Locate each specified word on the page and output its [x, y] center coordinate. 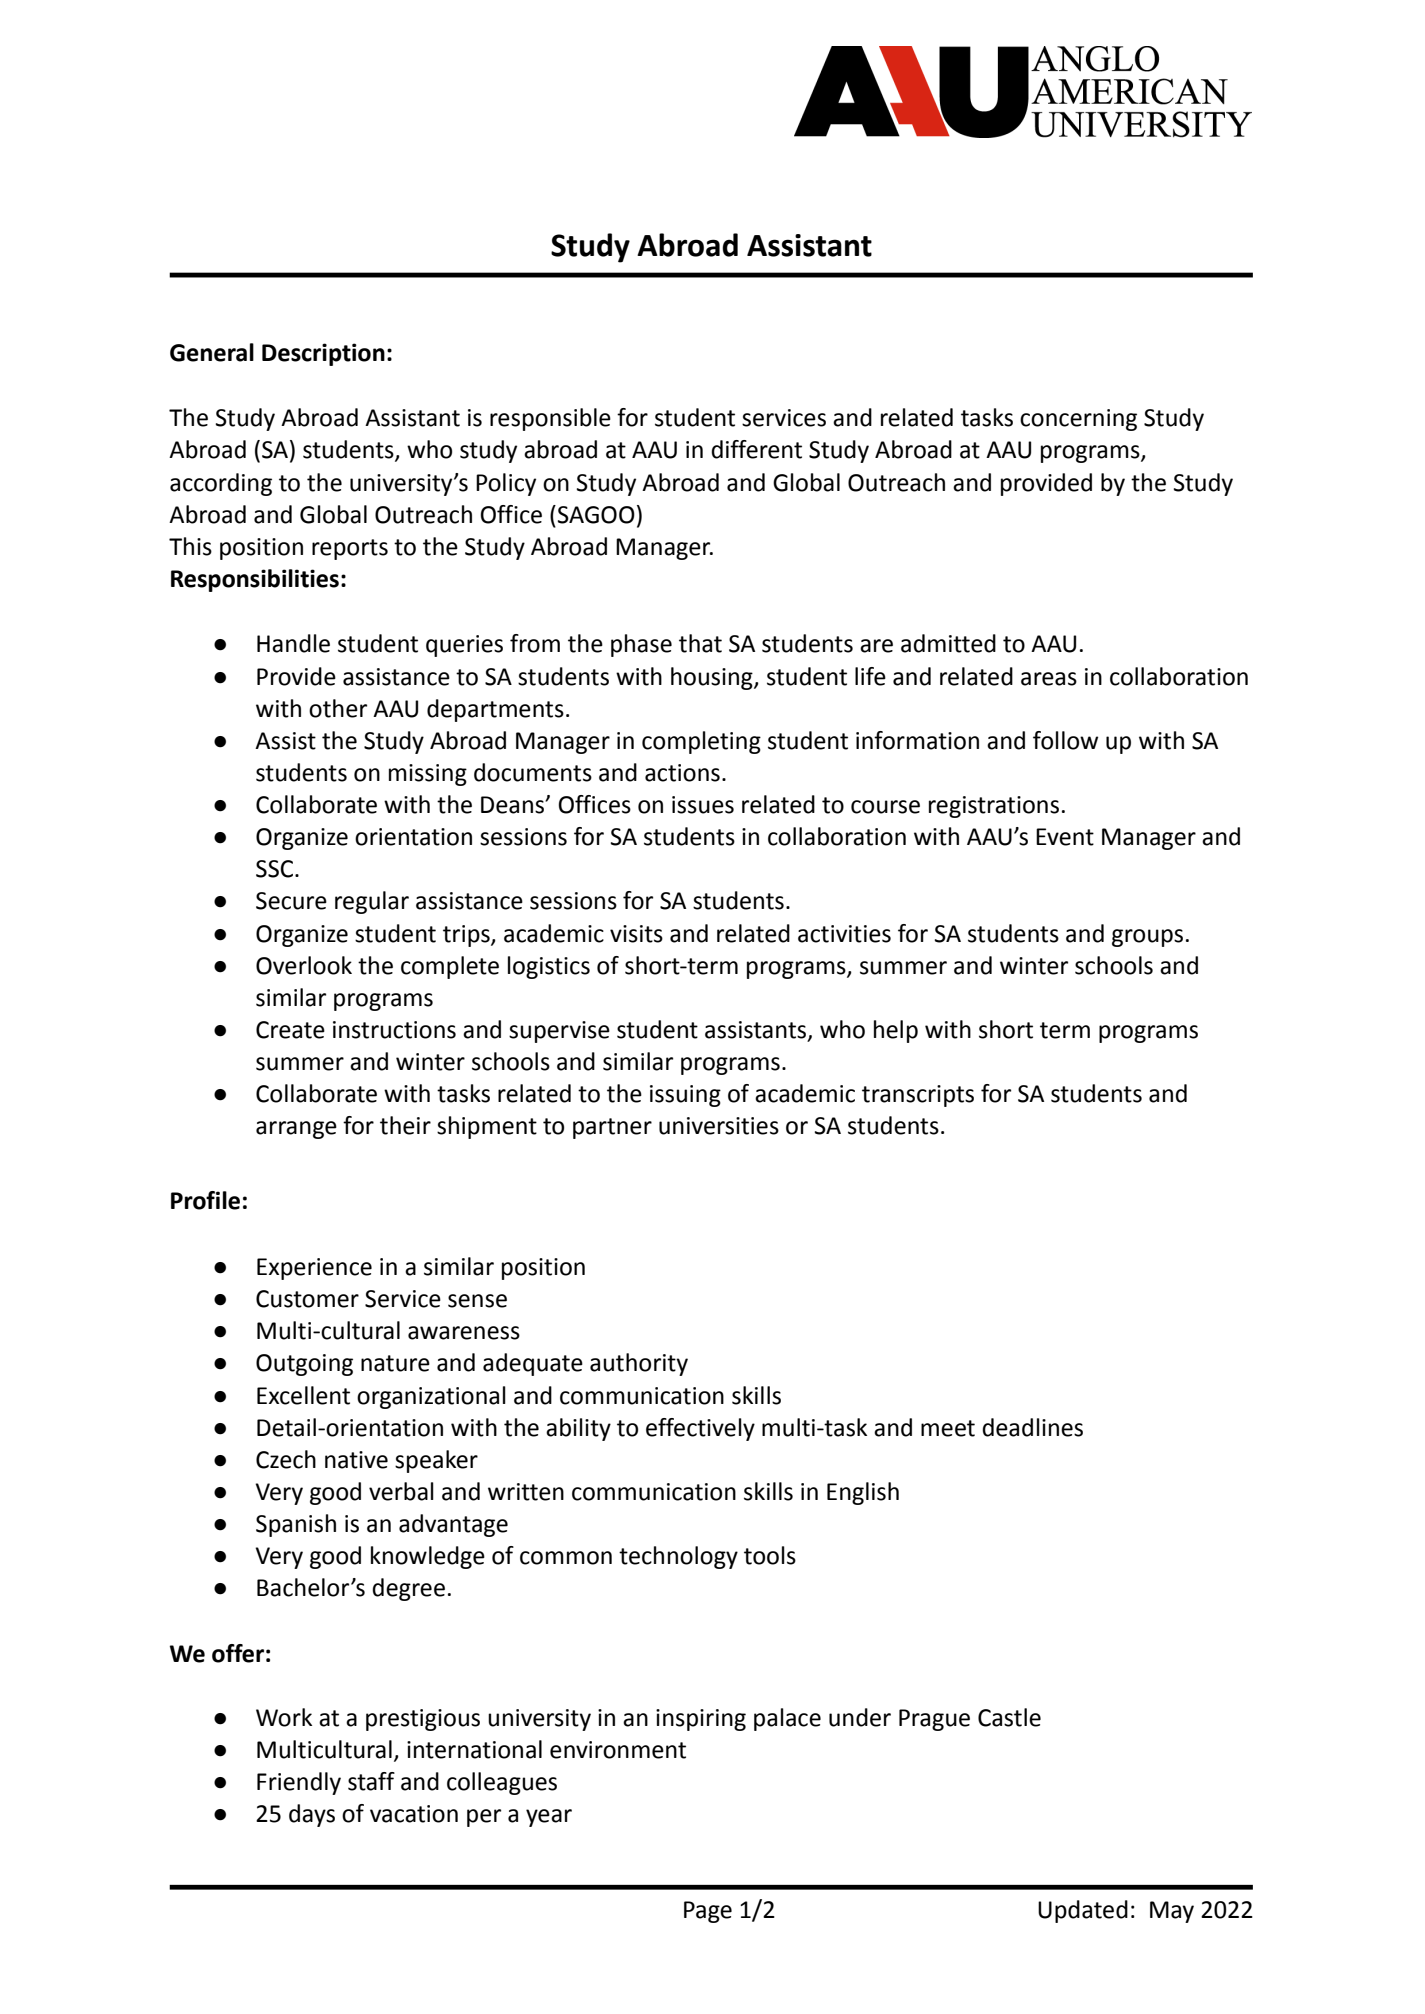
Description [323, 354]
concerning [1078, 420]
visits [636, 934]
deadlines [1032, 1427]
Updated [1083, 1911]
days [312, 1815]
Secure [291, 901]
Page [708, 1912]
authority [639, 1364]
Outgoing [304, 1365]
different [756, 449]
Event [1065, 837]
